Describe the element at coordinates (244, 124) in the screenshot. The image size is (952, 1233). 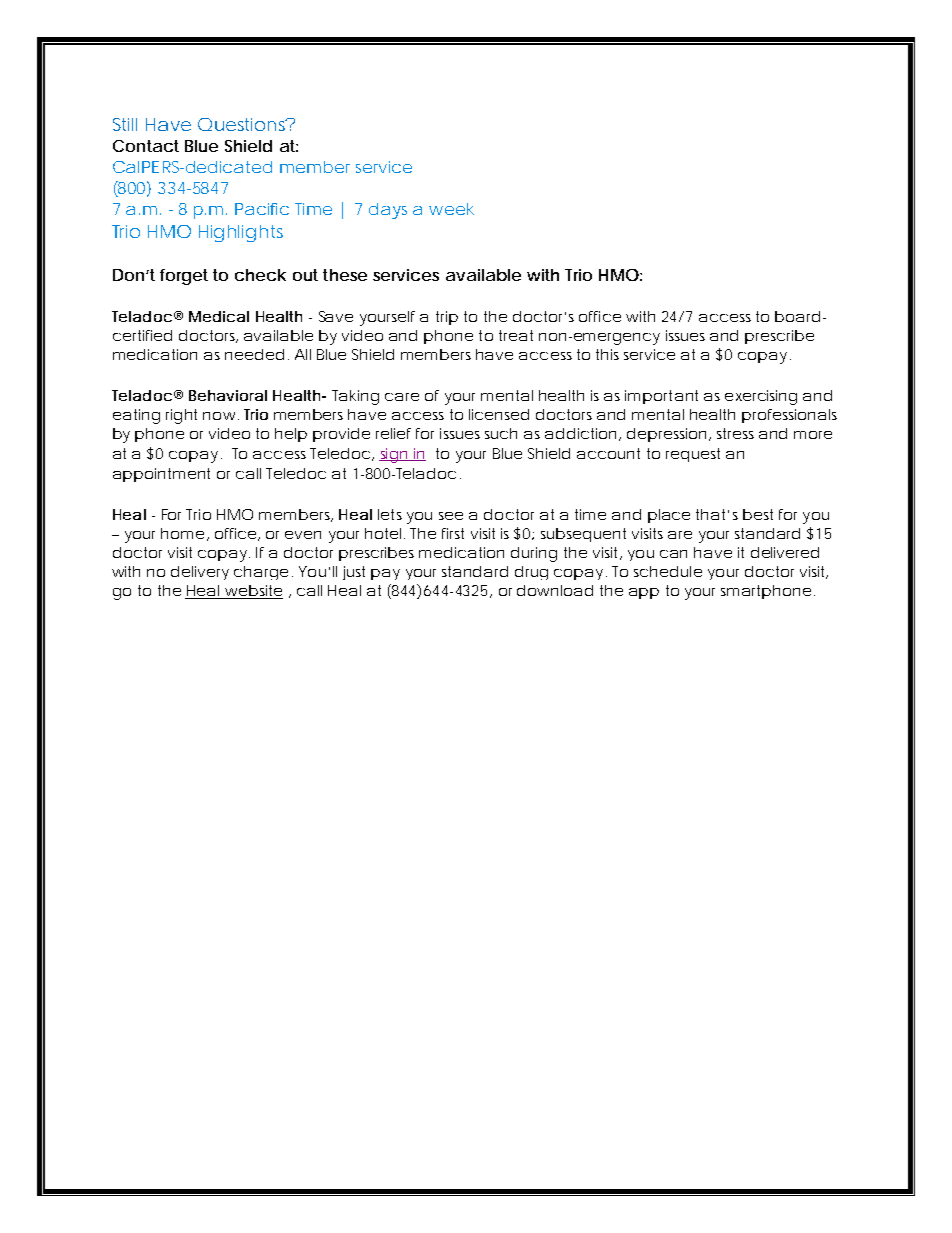
I see `Questions` at that location.
